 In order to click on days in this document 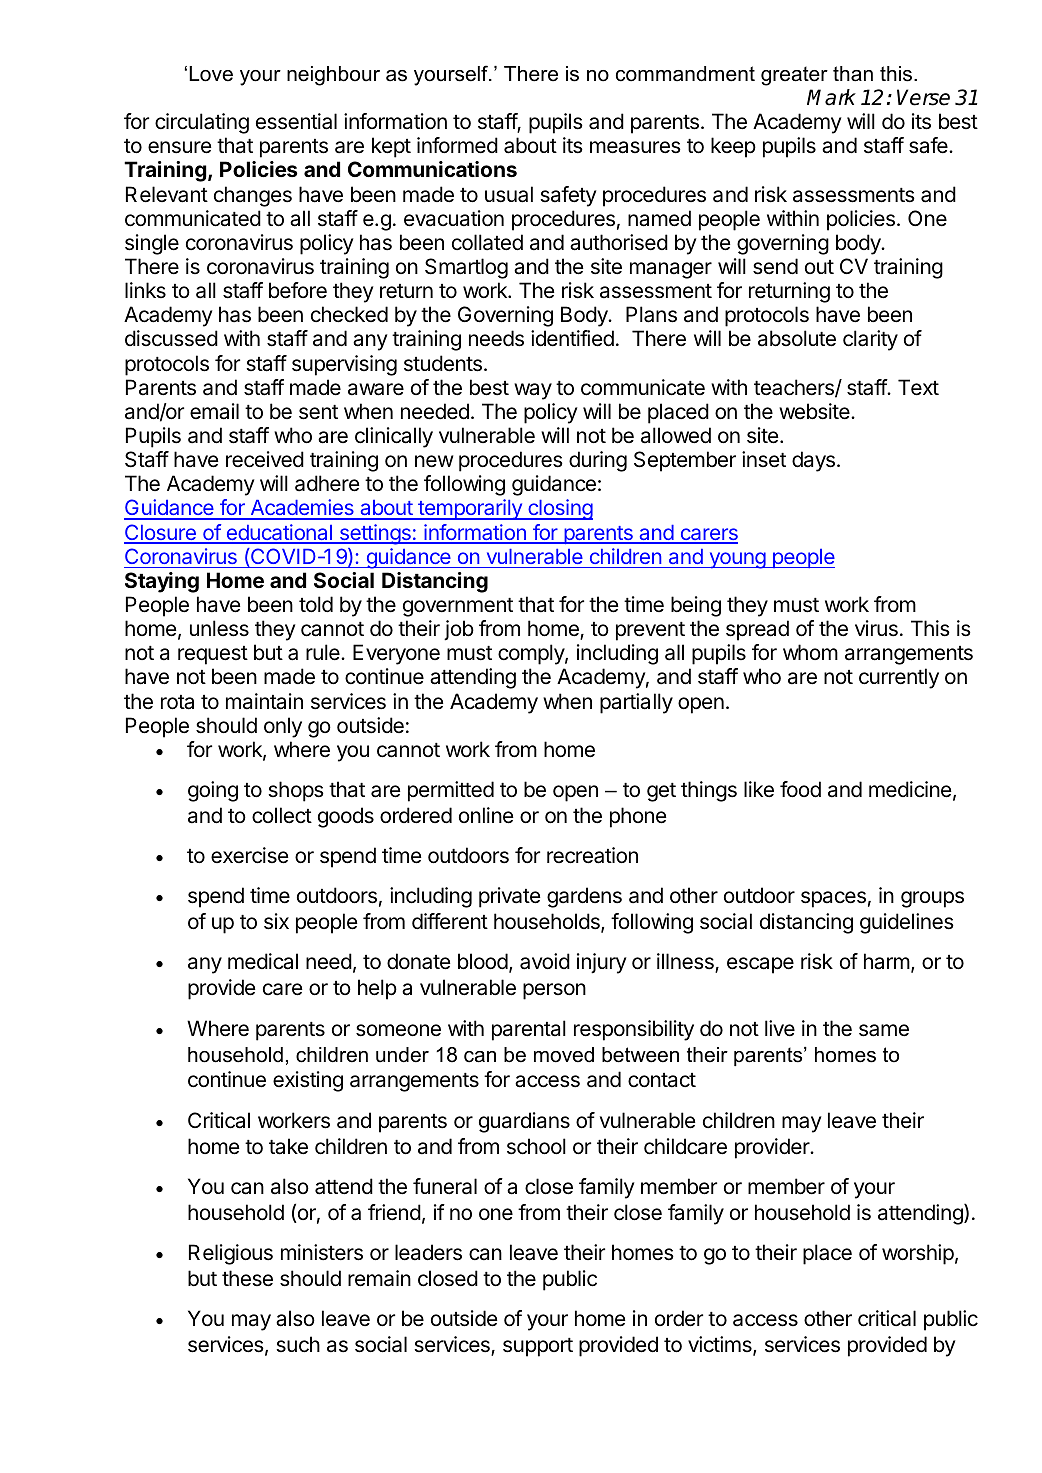, I will do `click(813, 461)`.
